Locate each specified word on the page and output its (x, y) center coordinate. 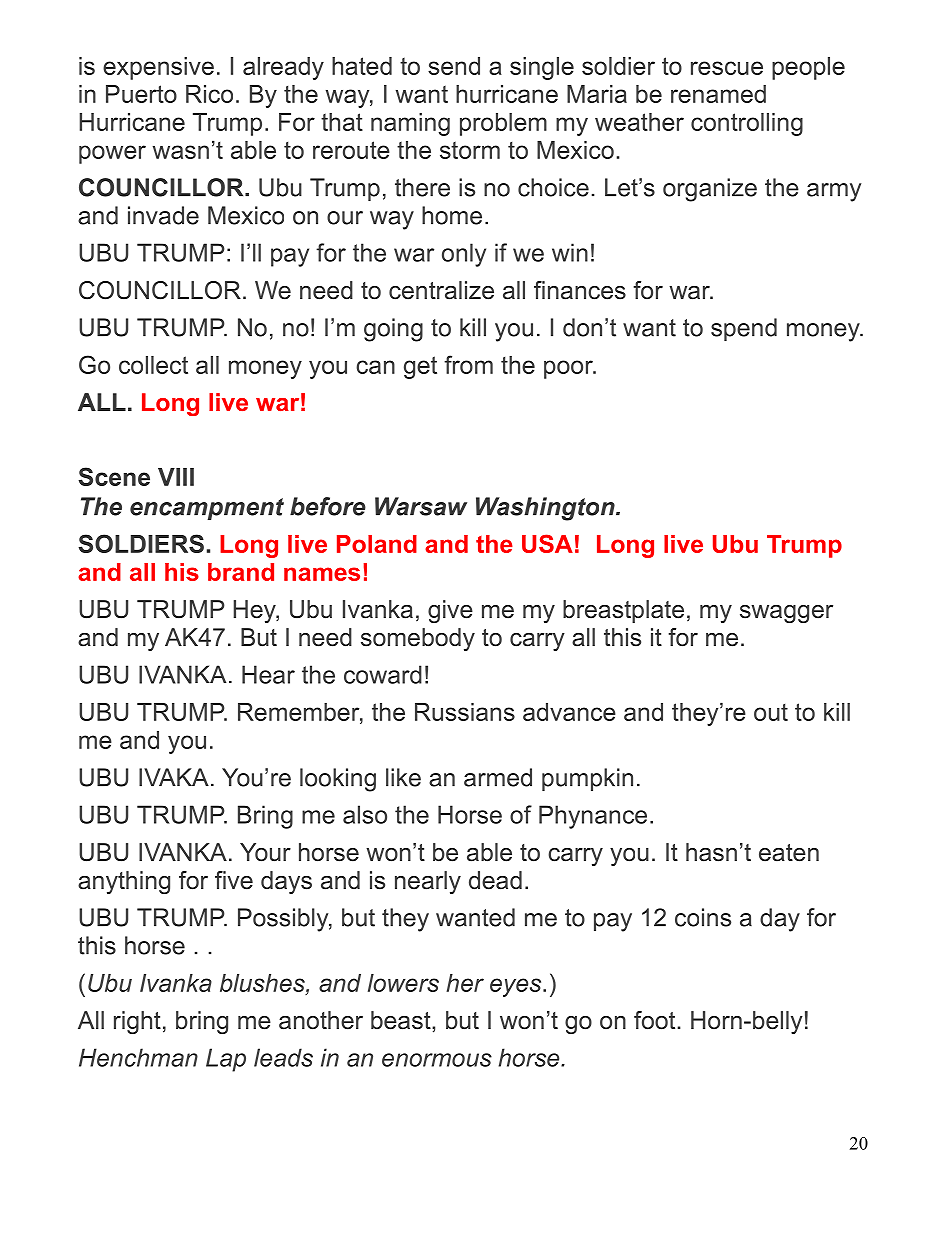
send (454, 66)
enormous (437, 1060)
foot (654, 1020)
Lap (226, 1060)
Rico (209, 94)
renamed (718, 94)
